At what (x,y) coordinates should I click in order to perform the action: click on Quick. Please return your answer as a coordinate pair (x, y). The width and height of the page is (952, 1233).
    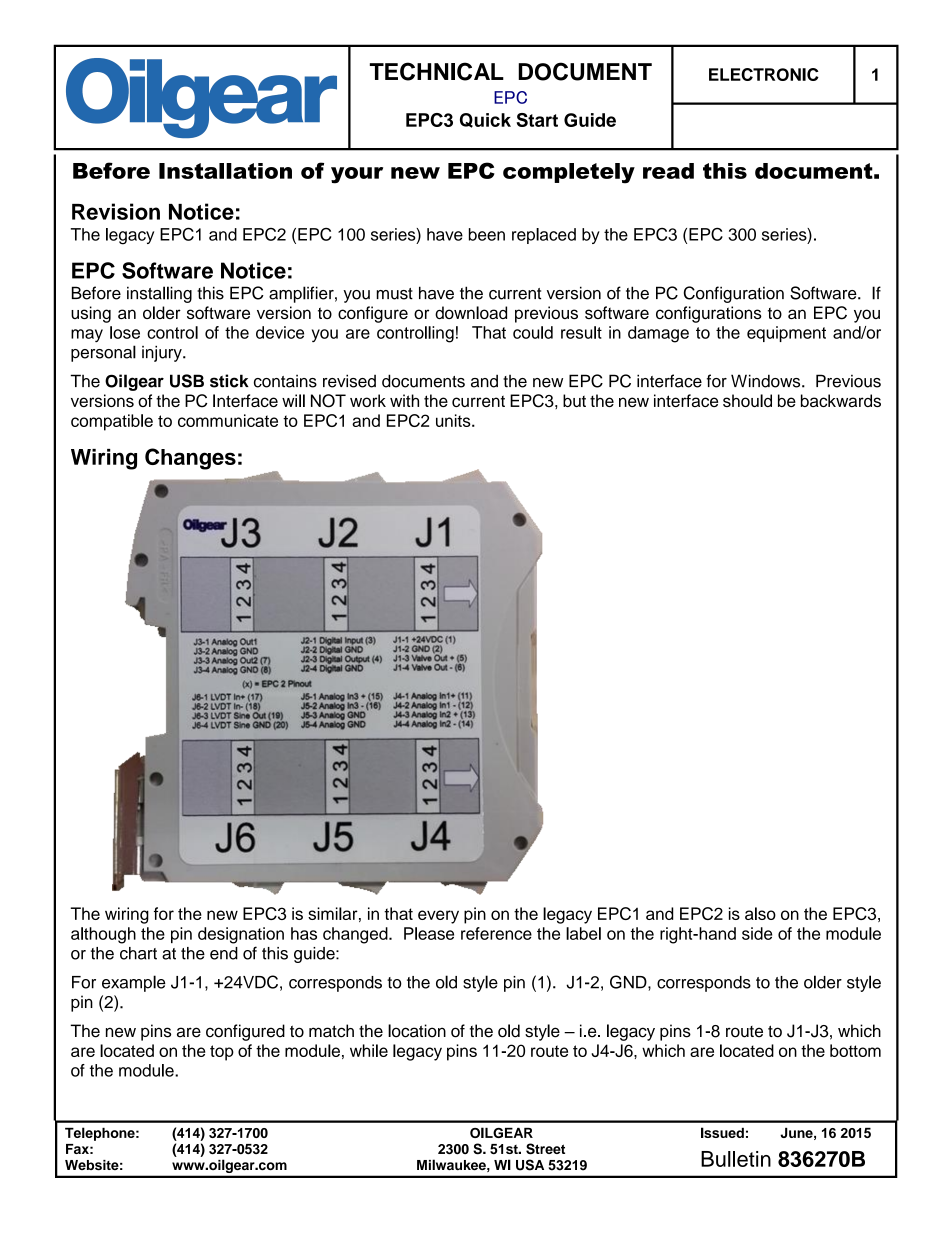
    Looking at the image, I should click on (485, 120).
